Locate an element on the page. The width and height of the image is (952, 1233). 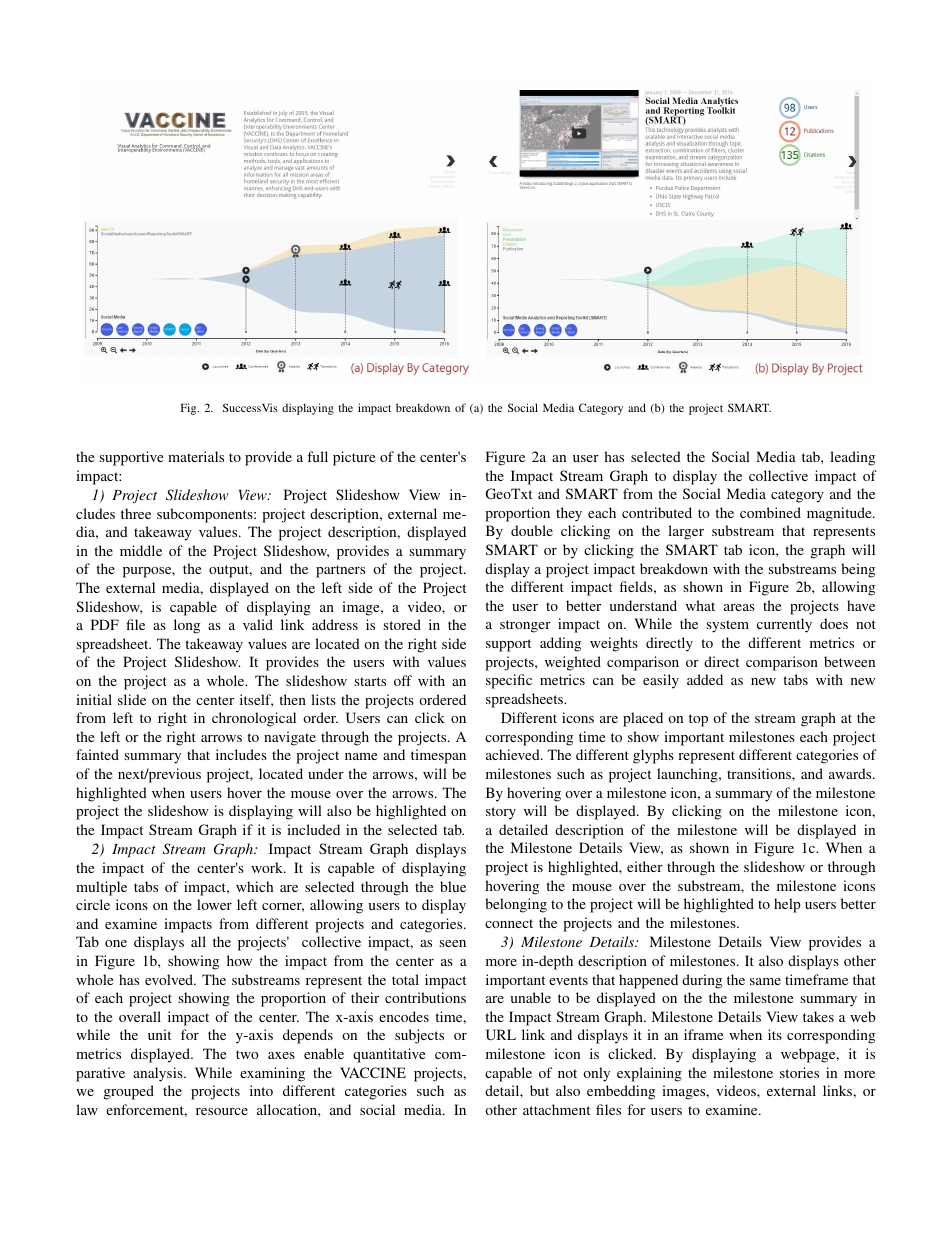
seen is located at coordinates (452, 943).
